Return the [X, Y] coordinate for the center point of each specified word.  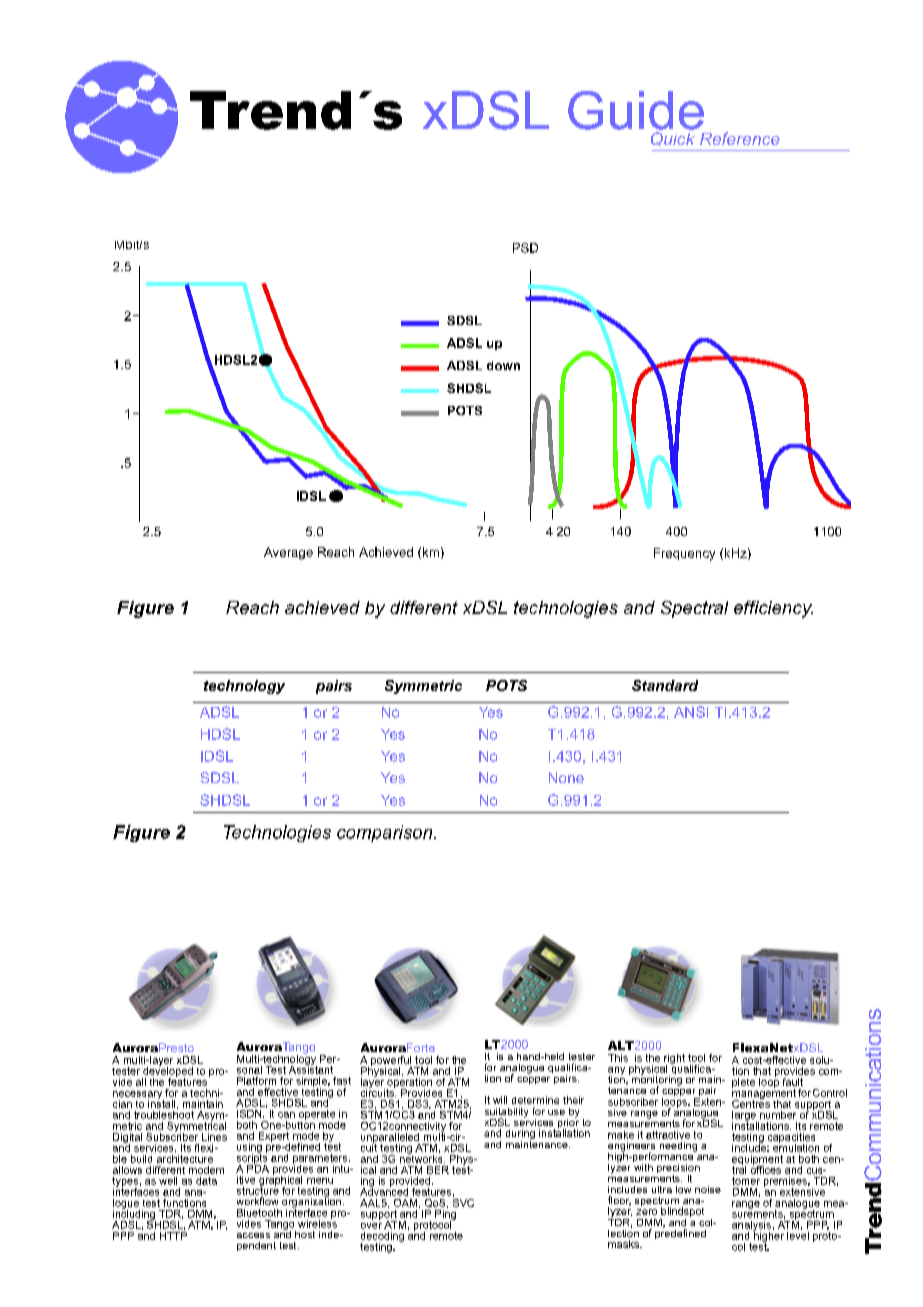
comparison [386, 833]
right [674, 1060]
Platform [256, 1081]
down [503, 365]
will [500, 1100]
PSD [525, 248]
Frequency [684, 554]
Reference [740, 138]
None [566, 777]
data [206, 1181]
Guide [636, 110]
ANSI [691, 712]
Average [288, 553]
